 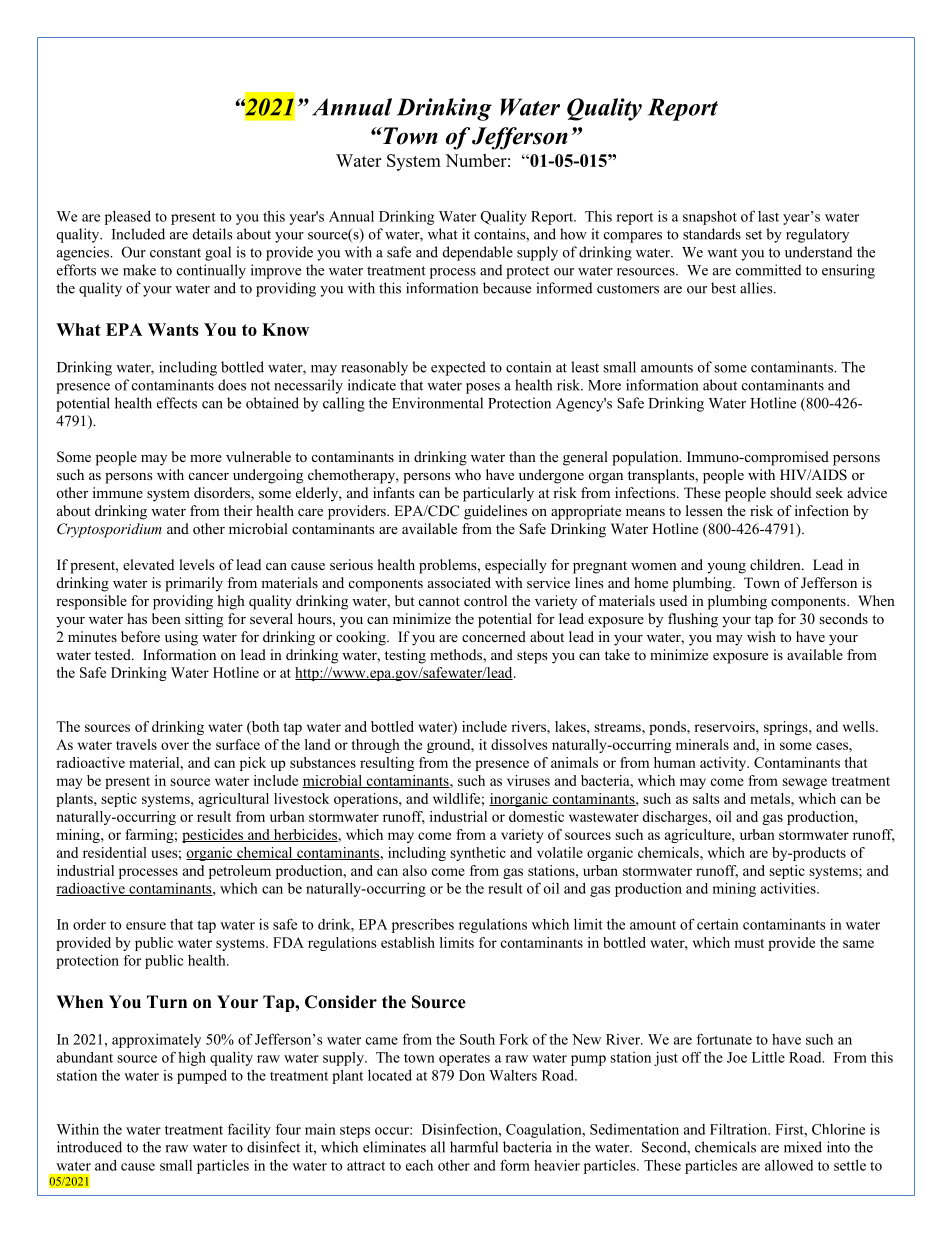 I want to click on establish, so click(x=408, y=942).
